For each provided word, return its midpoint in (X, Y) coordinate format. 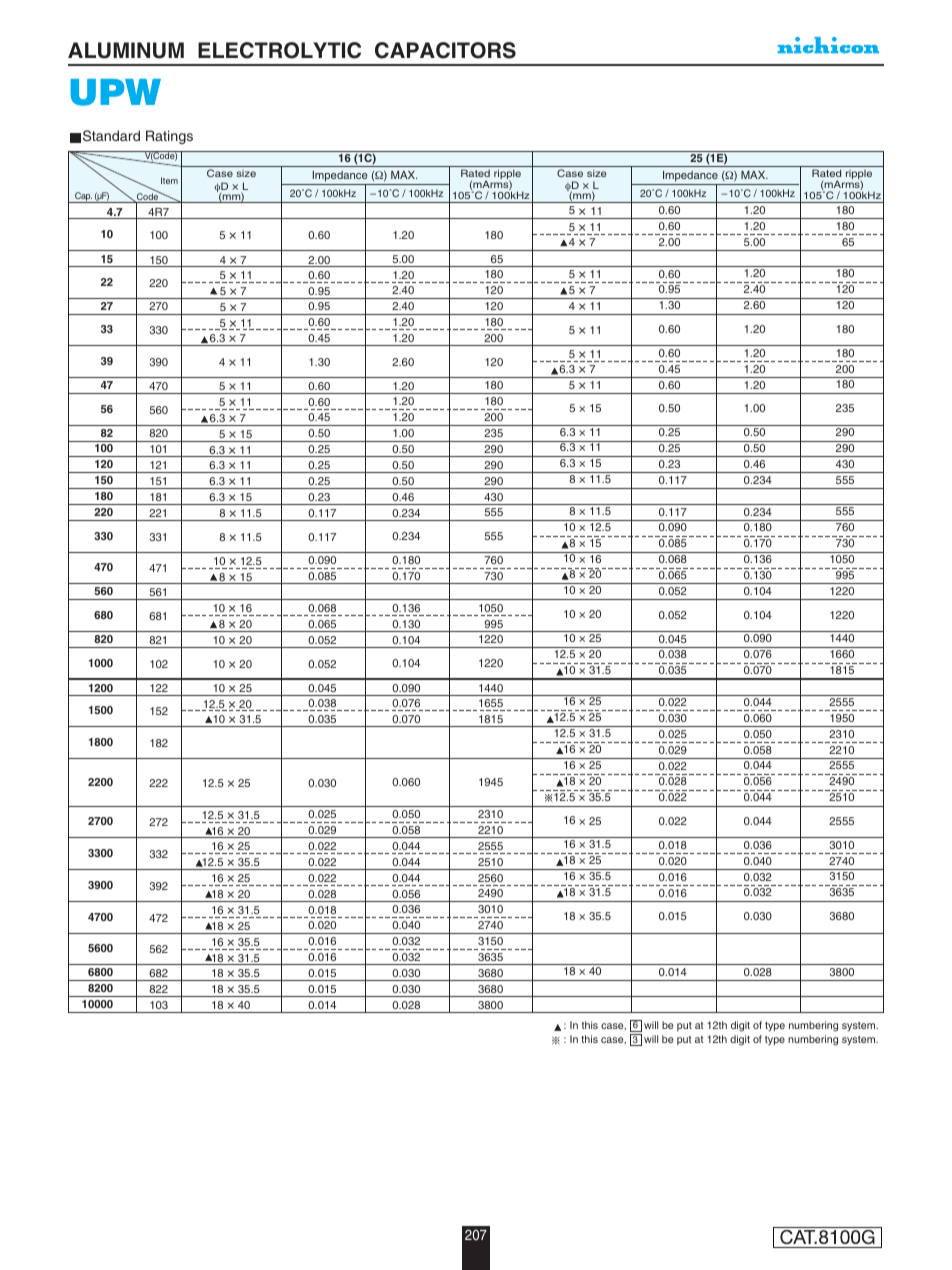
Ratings (169, 137)
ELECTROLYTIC (279, 50)
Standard (111, 136)
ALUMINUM (126, 50)
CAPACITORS (445, 50)
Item (169, 180)
